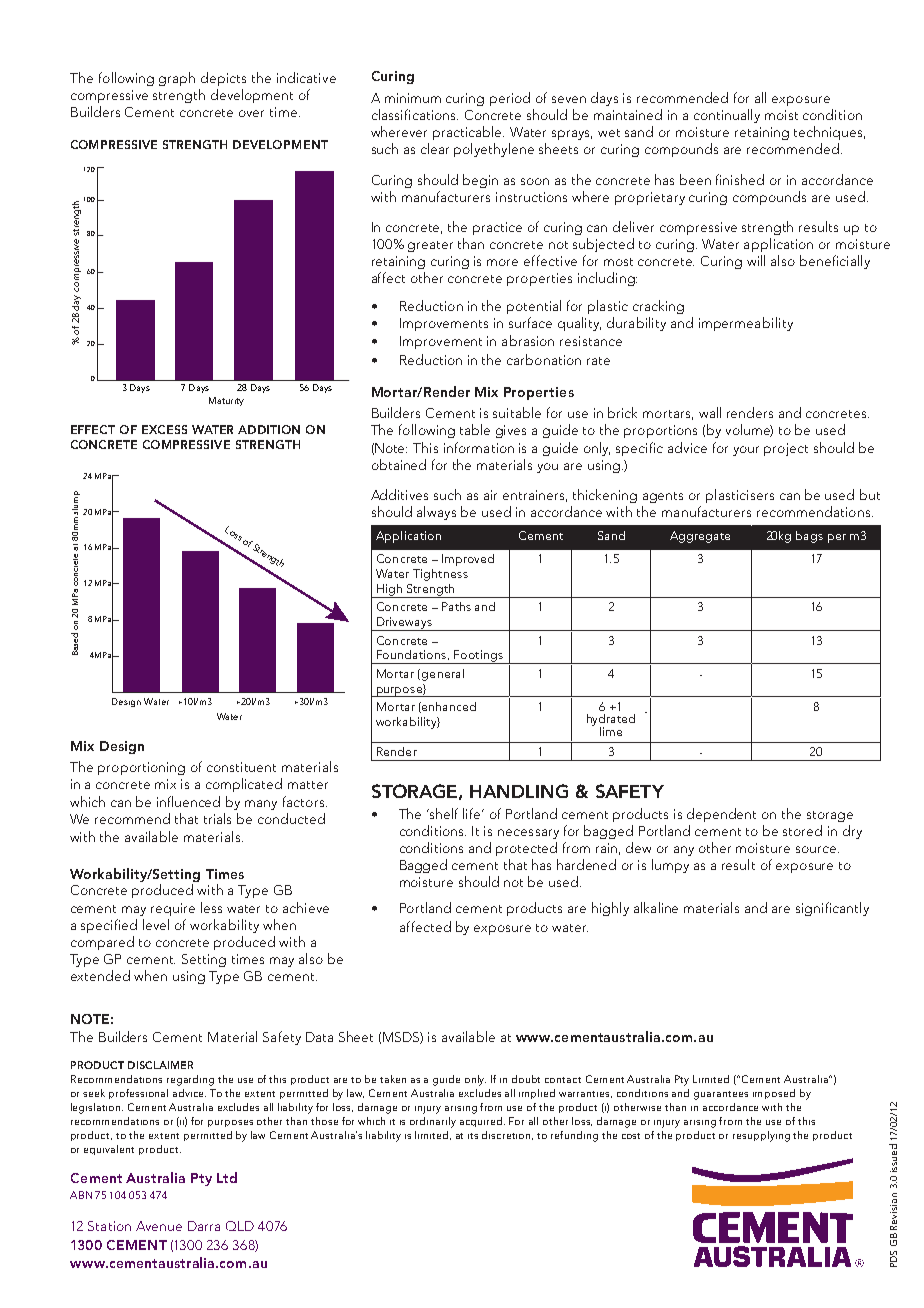 This page has height=1308, width=924. I want to click on wall, so click(710, 412).
